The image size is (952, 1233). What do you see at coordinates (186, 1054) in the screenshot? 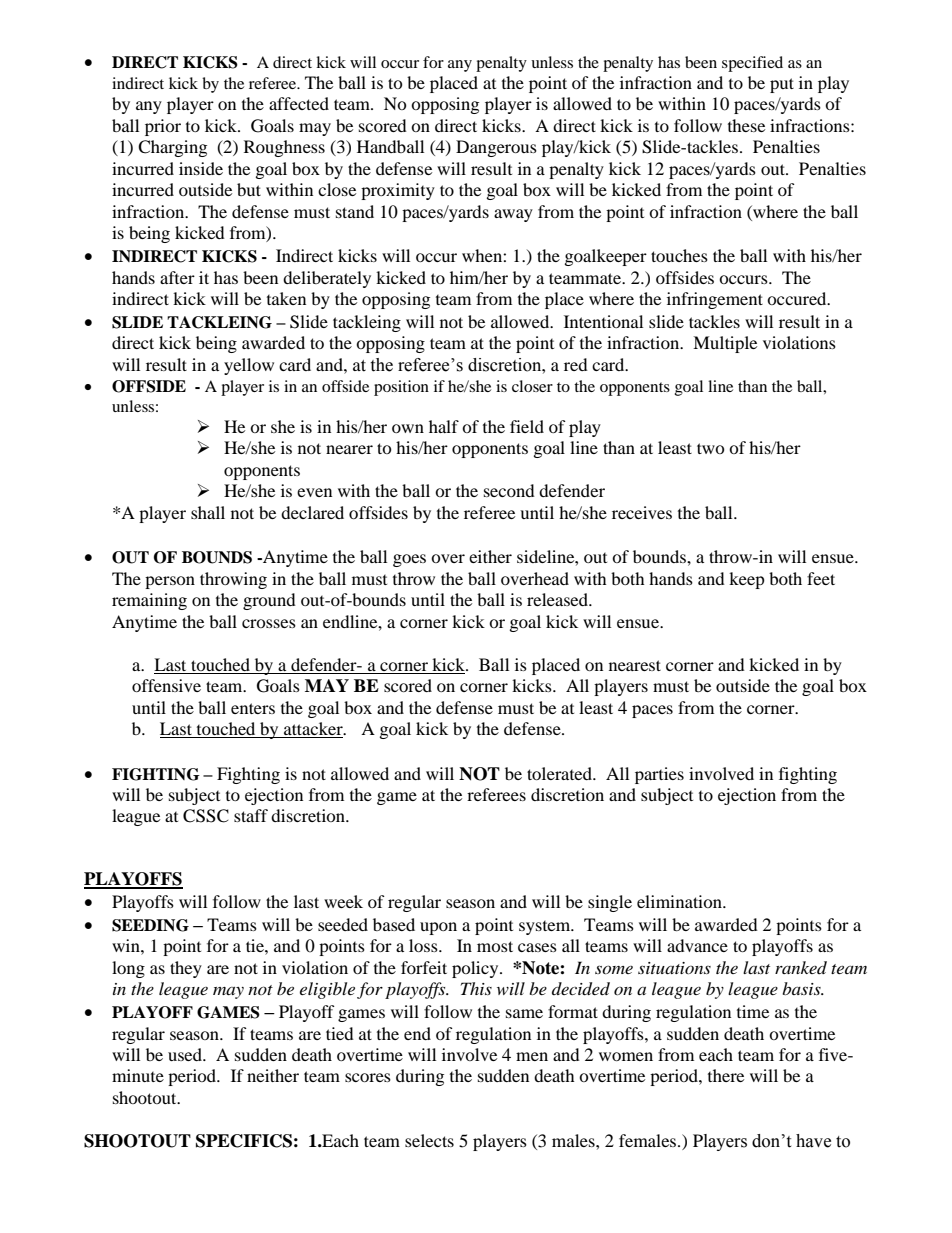
I see `used` at bounding box center [186, 1054].
